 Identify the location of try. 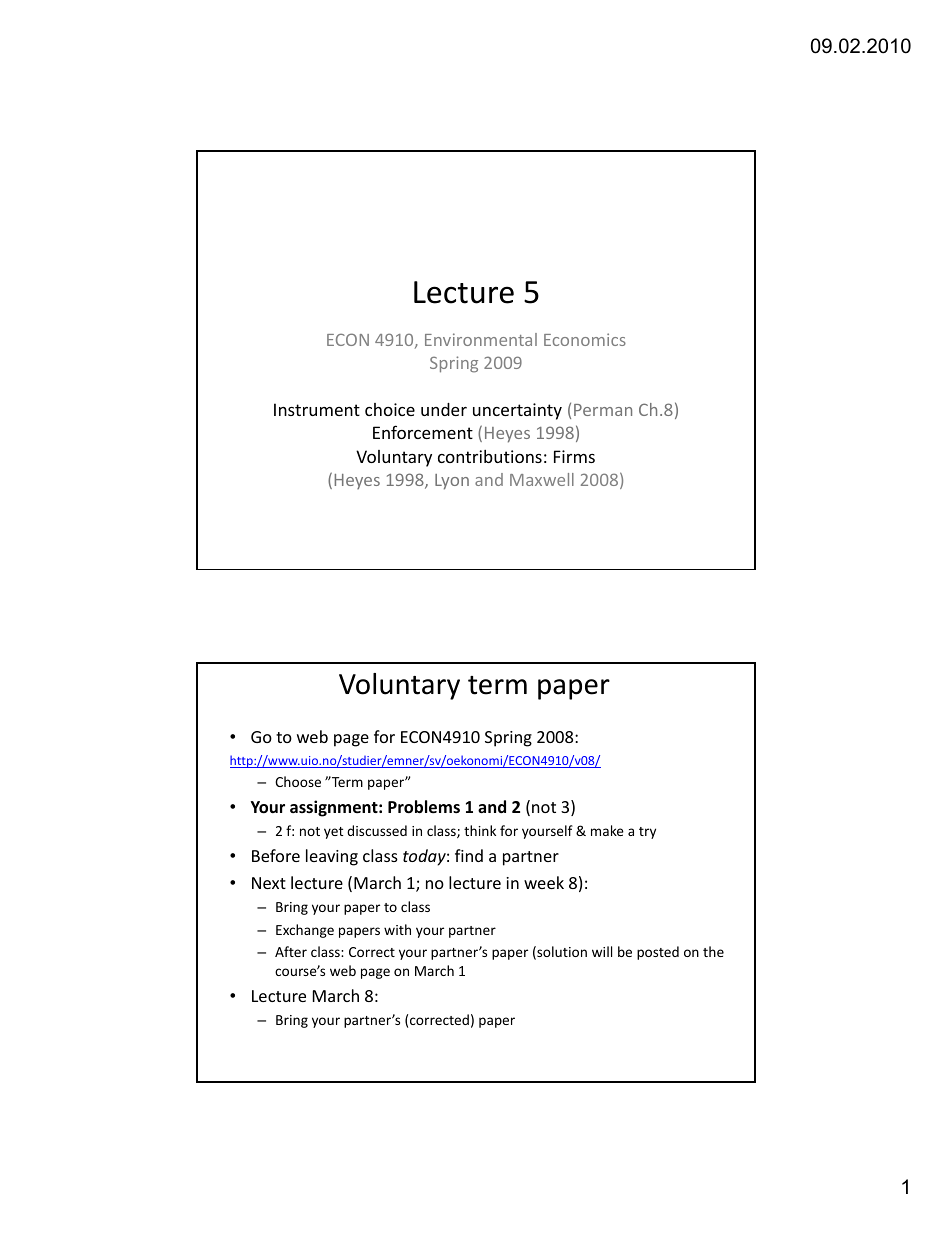
(647, 833).
